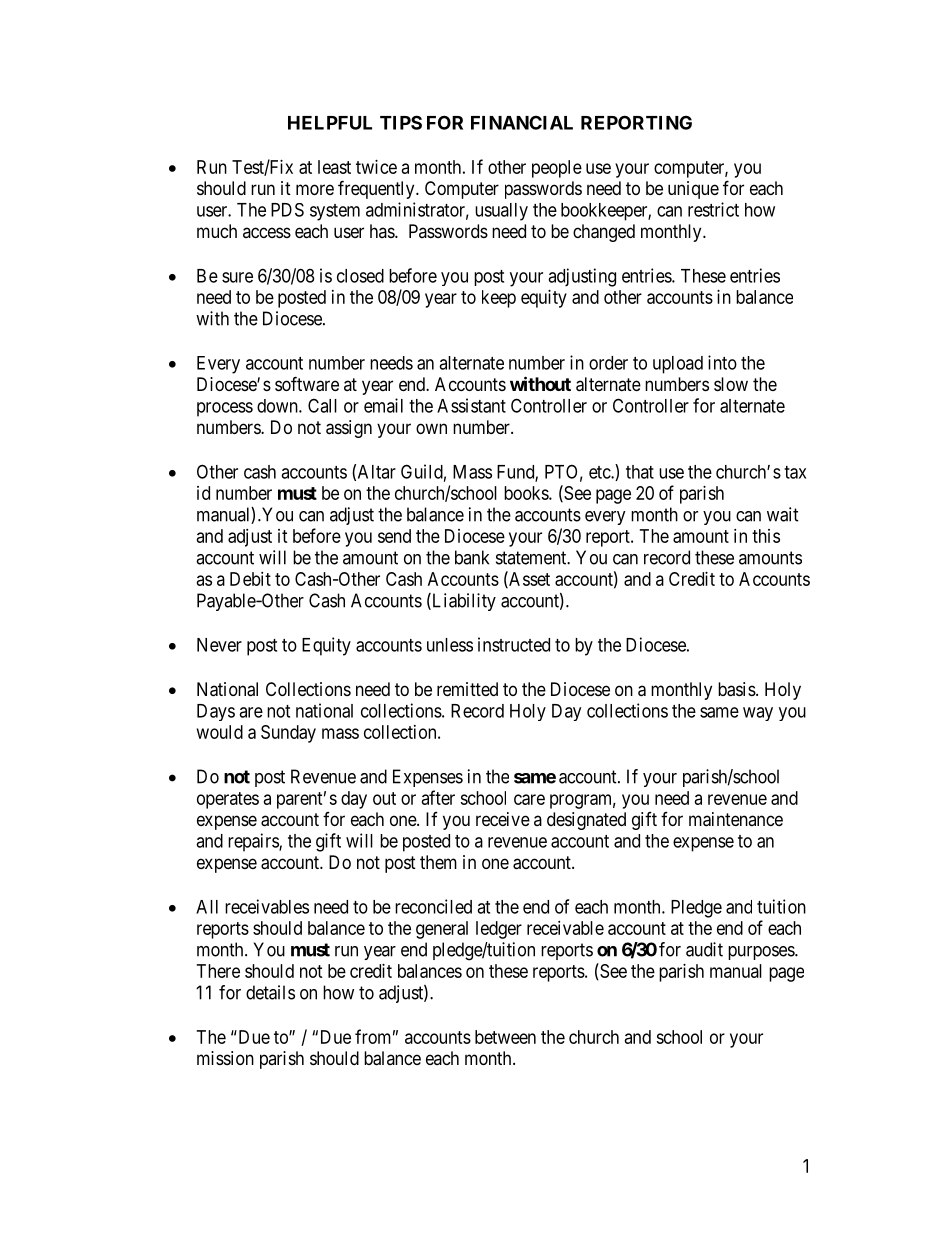 This image has height=1233, width=952. Describe the element at coordinates (288, 734) in the image. I see `Sunday` at that location.
